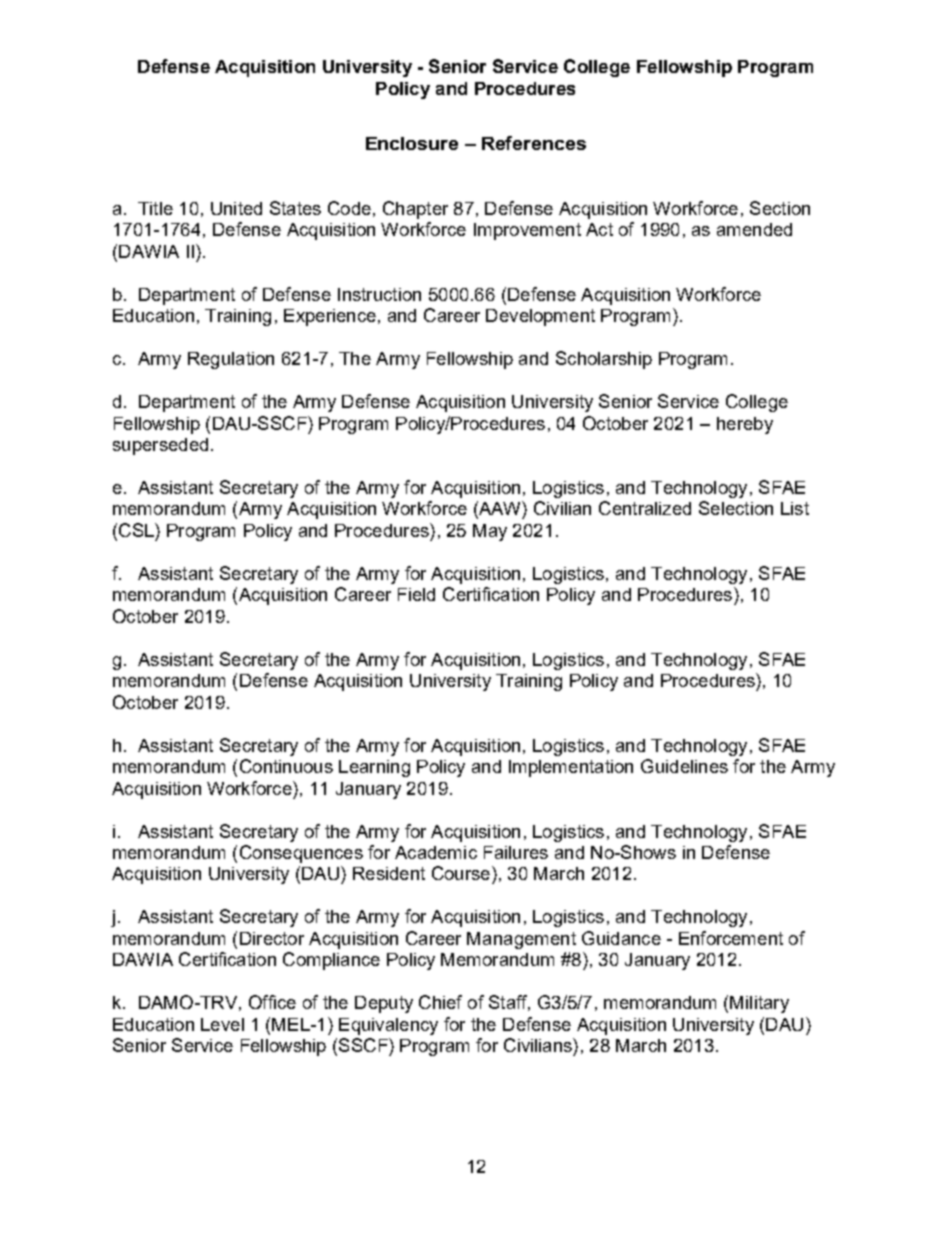 The image size is (952, 1233). Describe the element at coordinates (236, 208) in the screenshot. I see `United` at that location.
